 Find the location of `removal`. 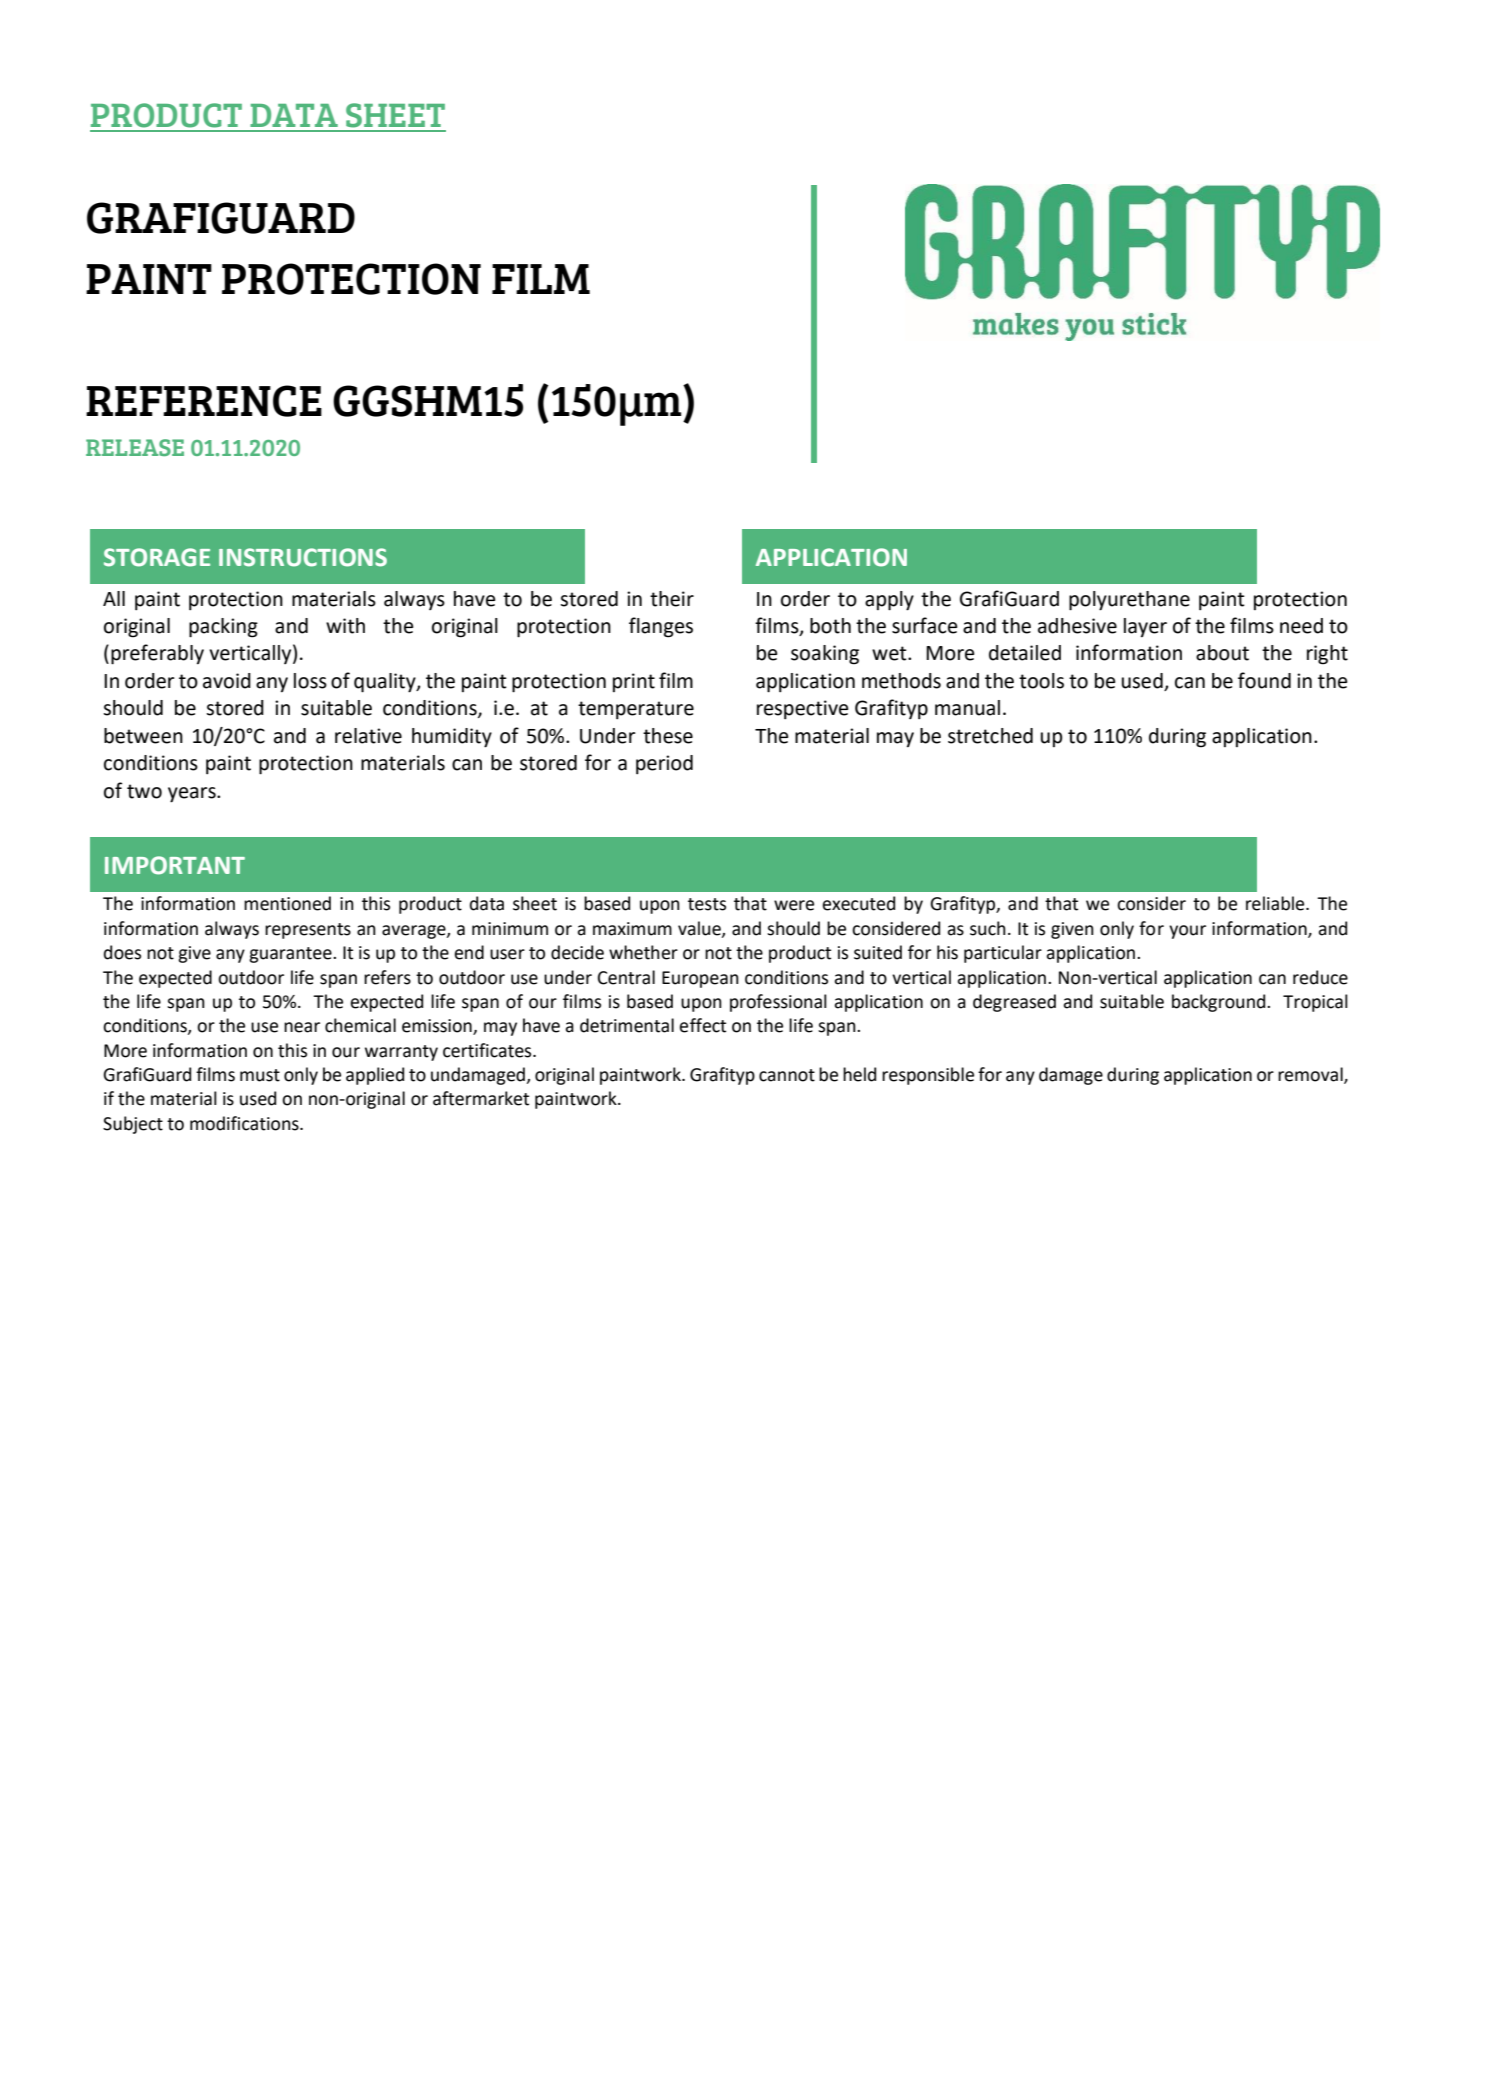

removal is located at coordinates (1311, 1075).
